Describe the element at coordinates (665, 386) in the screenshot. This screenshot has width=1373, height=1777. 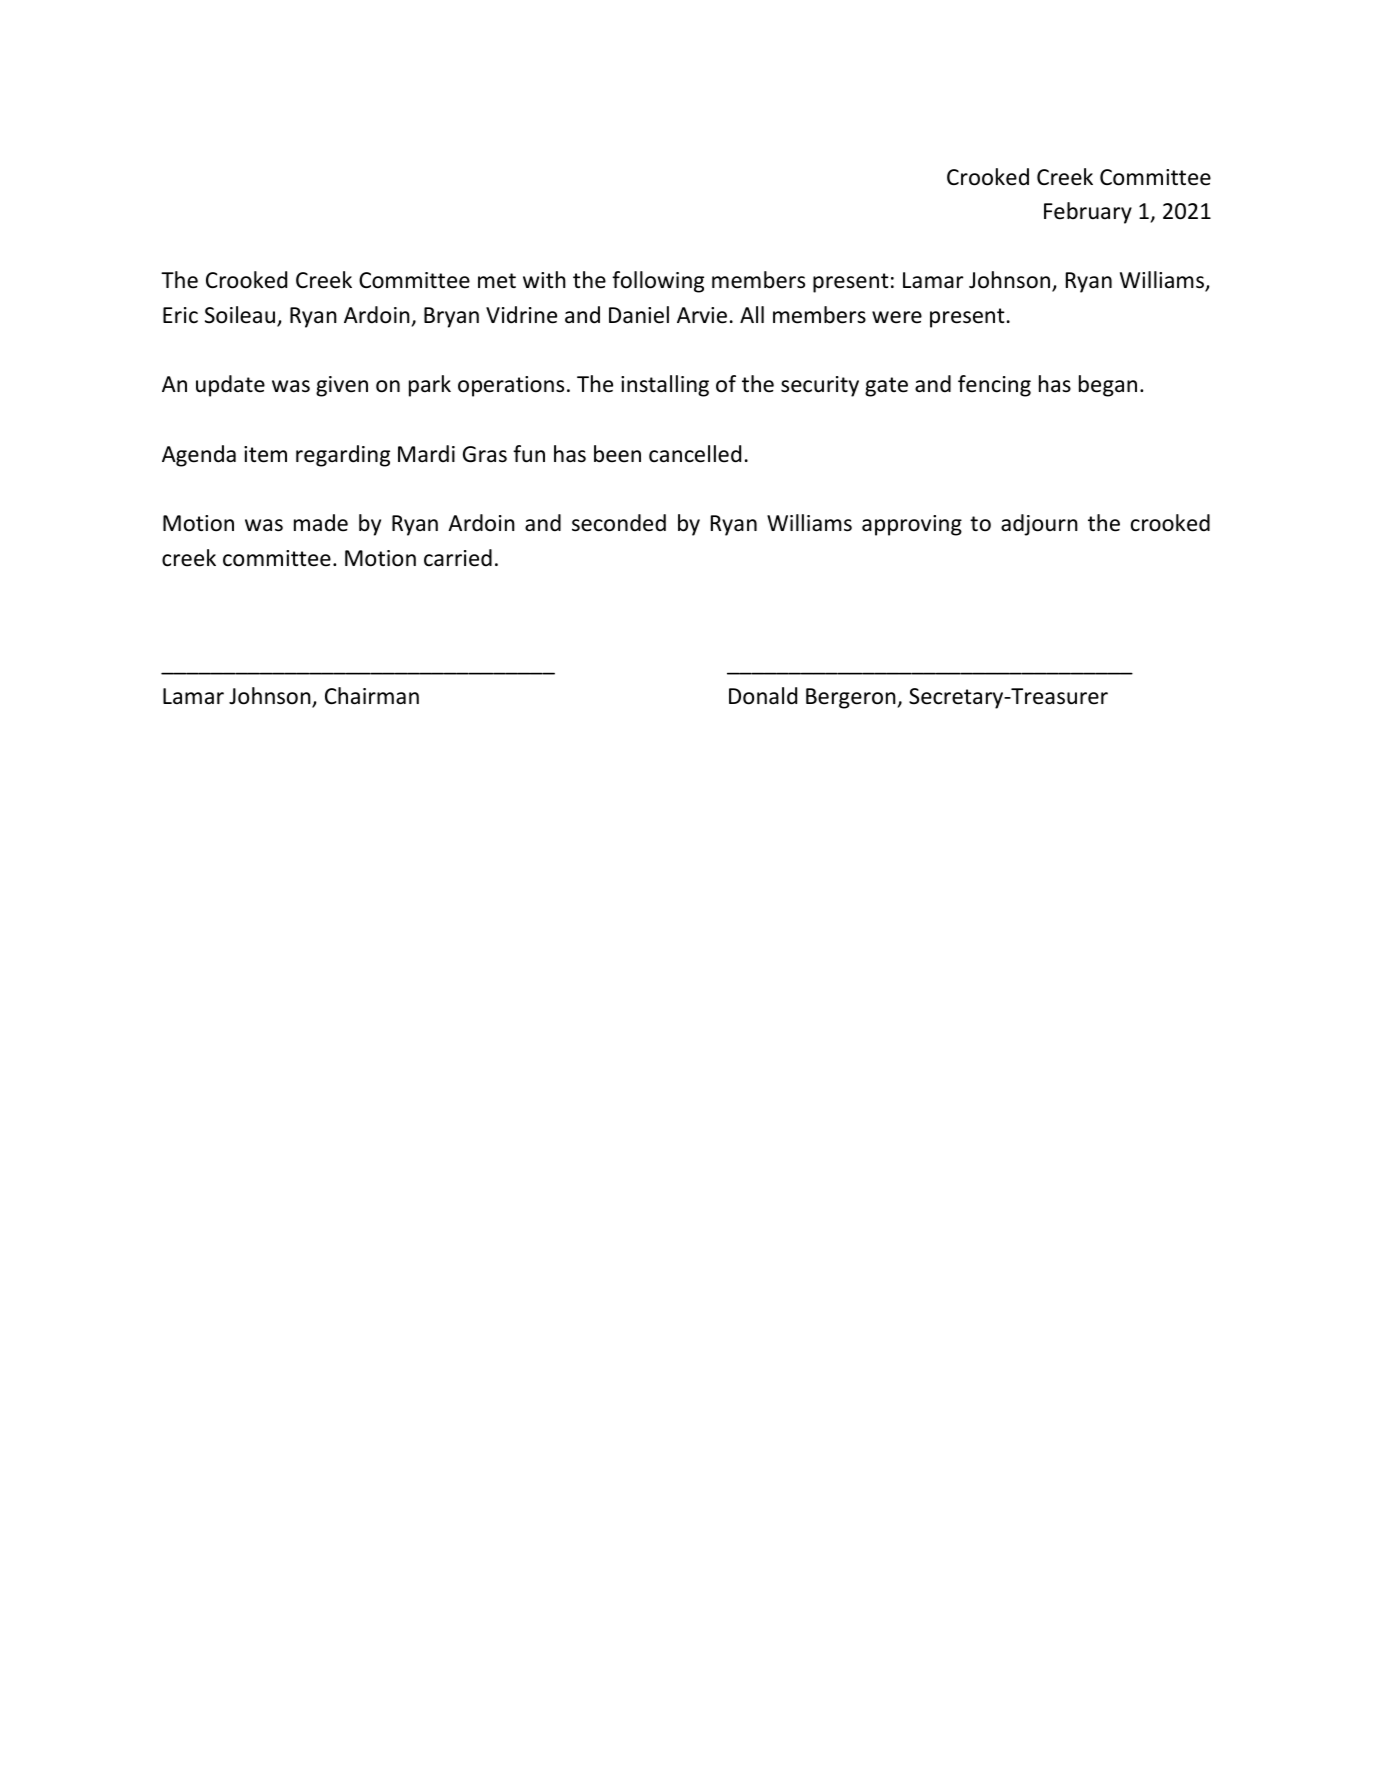
I see `installing` at that location.
